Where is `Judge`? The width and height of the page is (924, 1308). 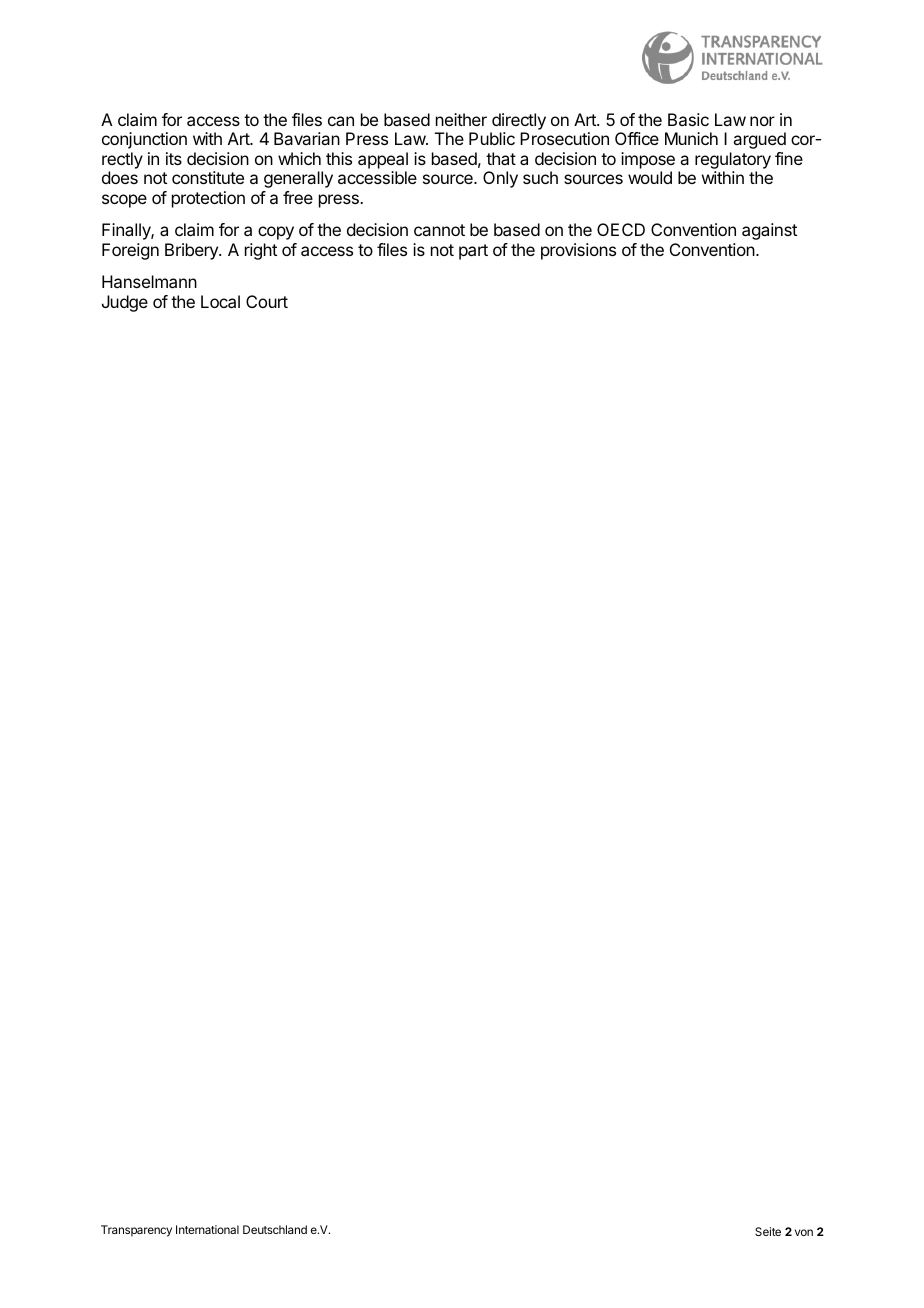
Judge is located at coordinates (125, 303).
